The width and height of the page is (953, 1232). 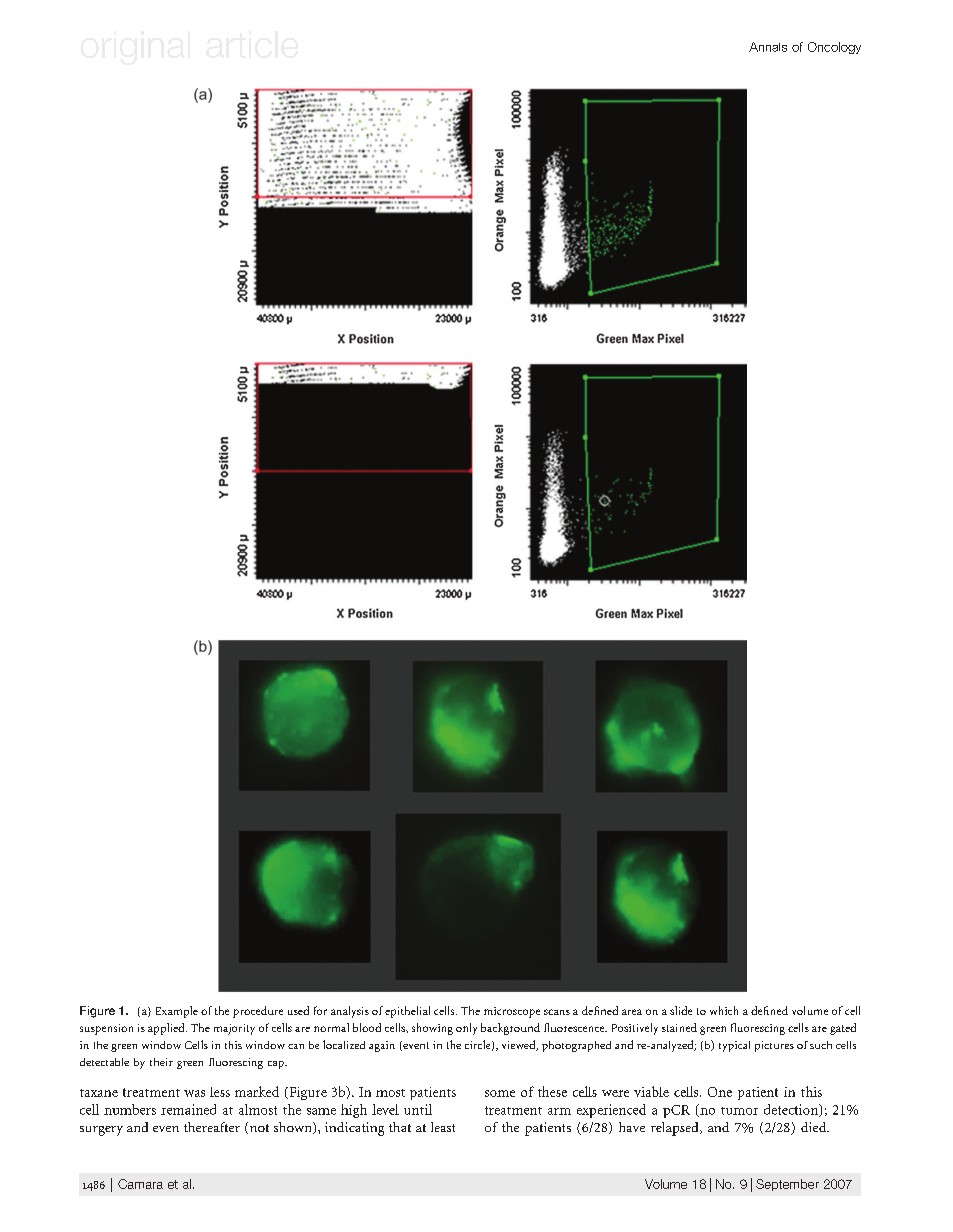 I want to click on which, so click(x=724, y=1010).
